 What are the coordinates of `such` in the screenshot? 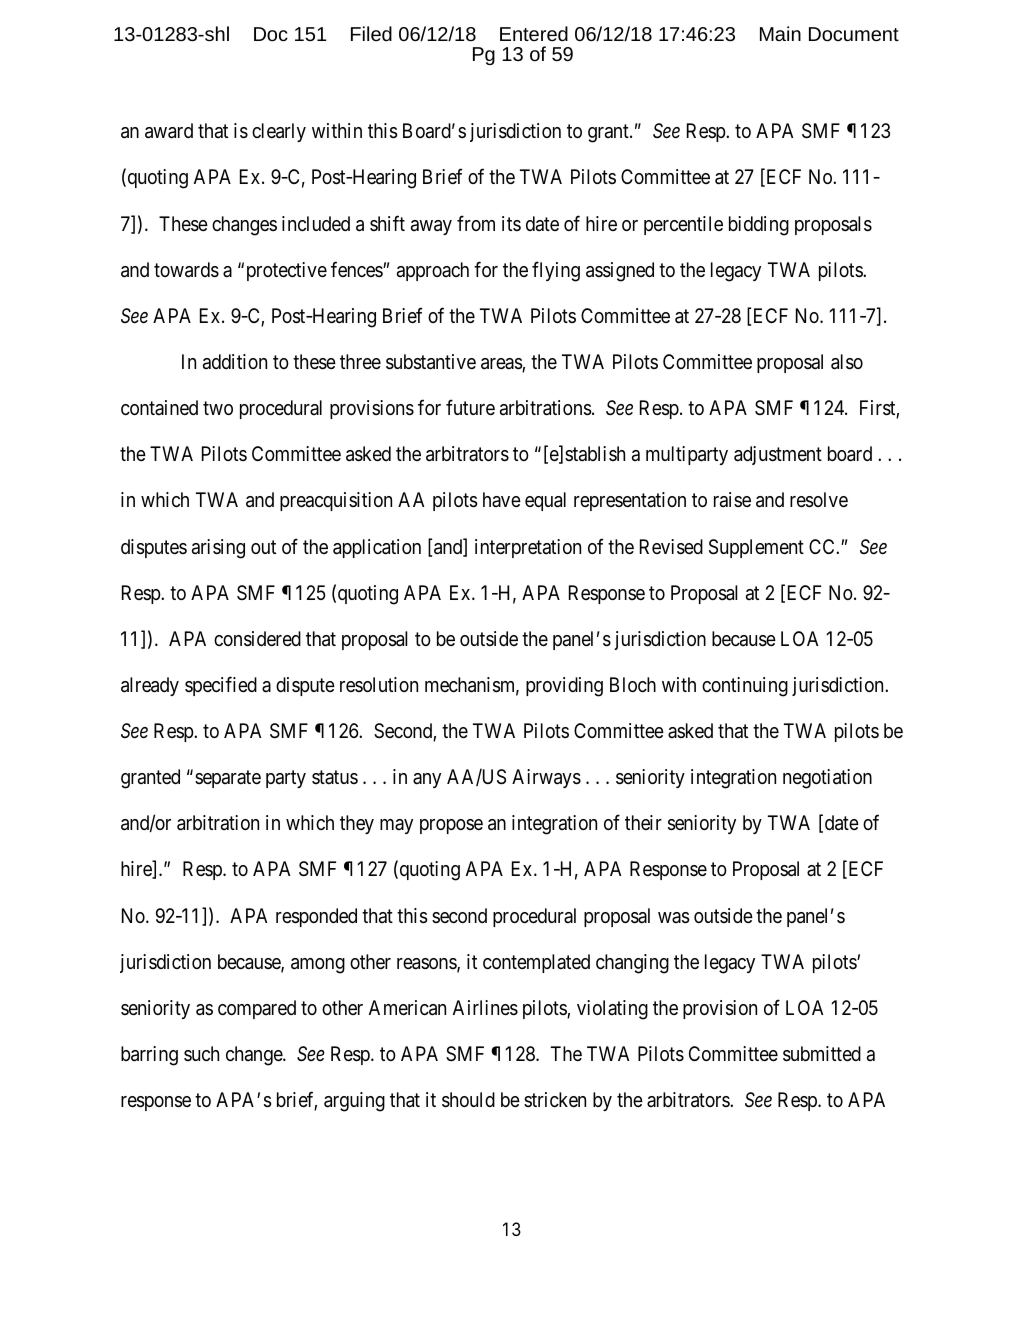 It's located at (201, 1053).
